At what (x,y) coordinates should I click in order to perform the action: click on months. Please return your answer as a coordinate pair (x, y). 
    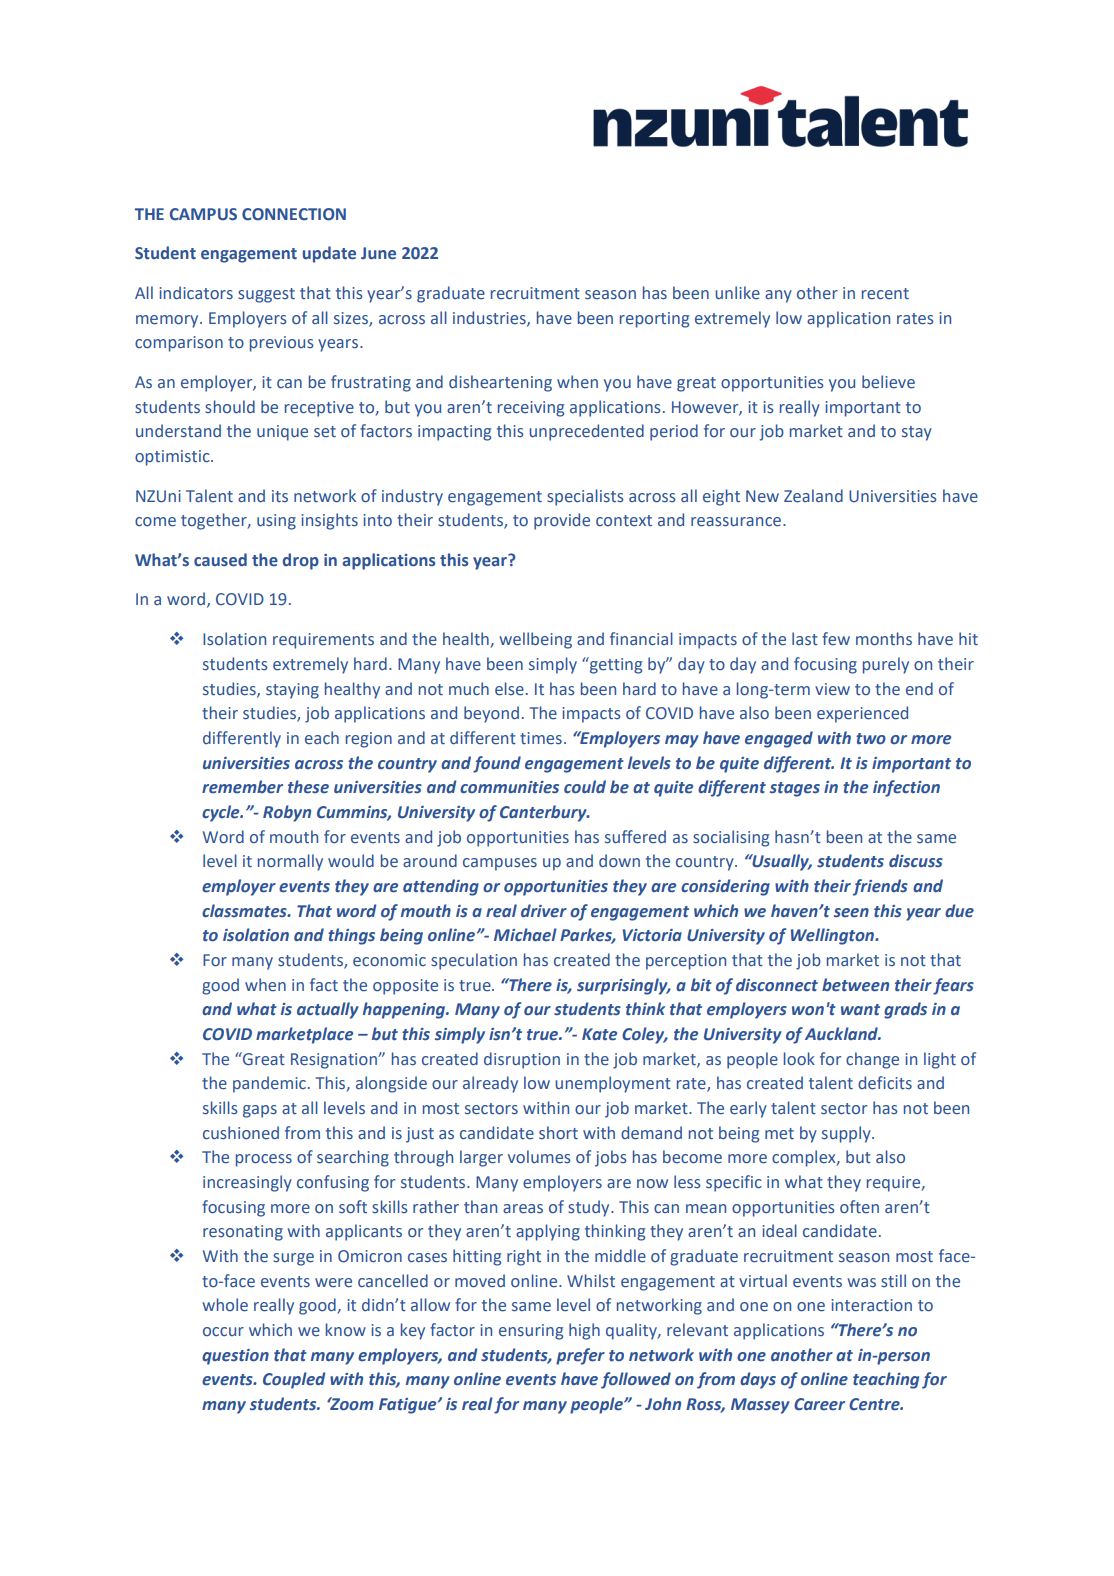
    Looking at the image, I should click on (884, 639).
